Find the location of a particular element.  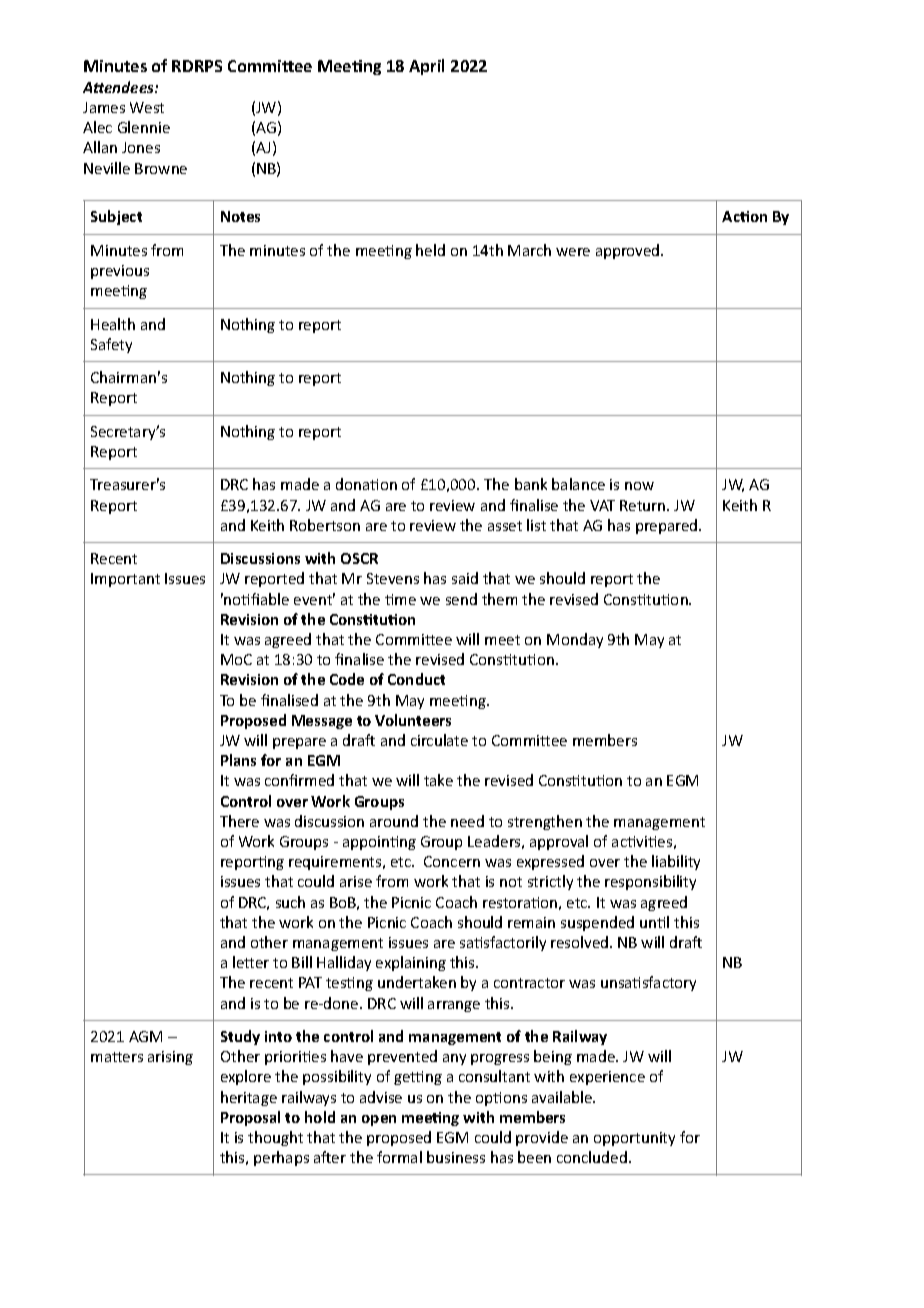

held is located at coordinates (430, 250).
